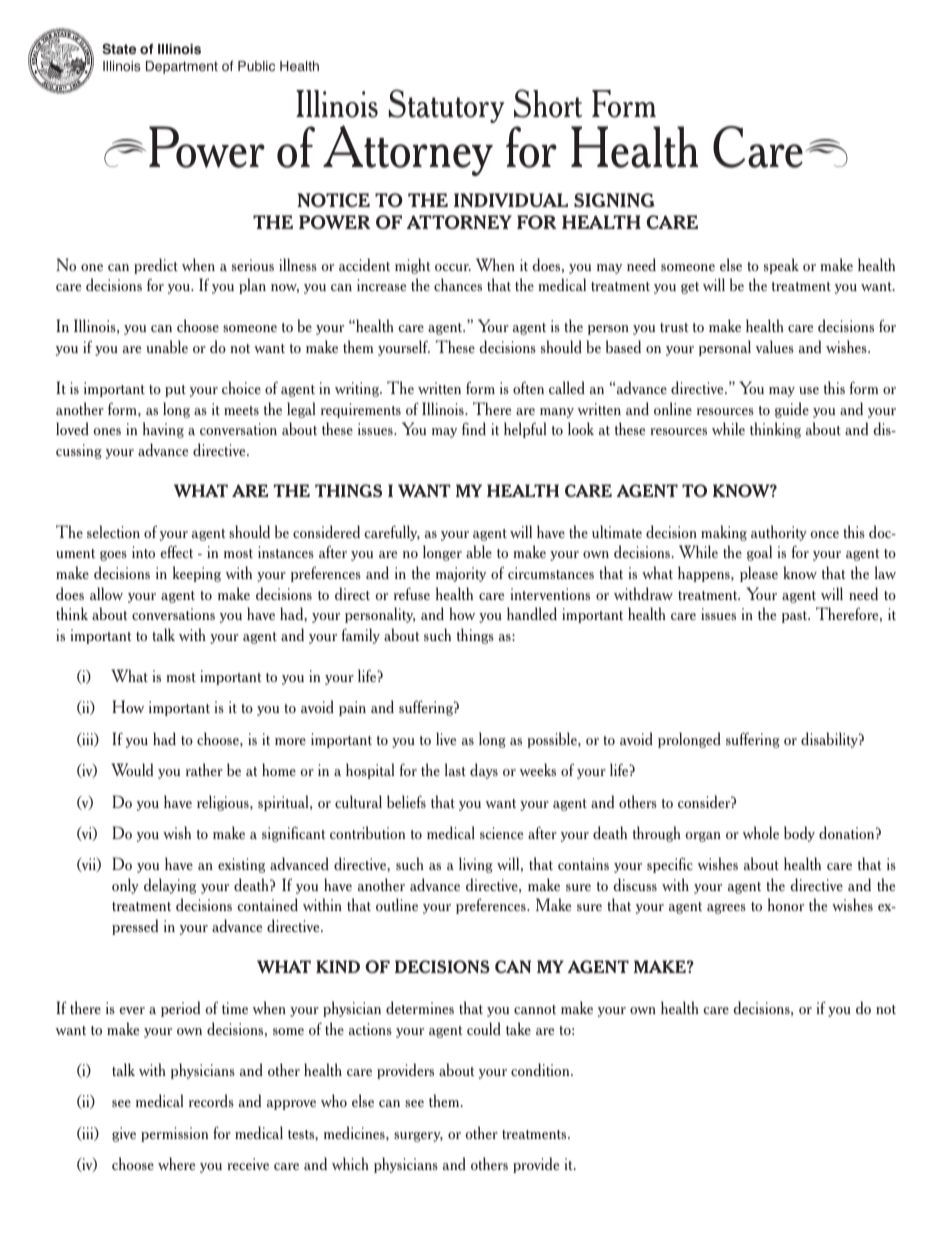 The width and height of the screenshot is (952, 1233). Describe the element at coordinates (182, 67) in the screenshot. I see `Department` at that location.
